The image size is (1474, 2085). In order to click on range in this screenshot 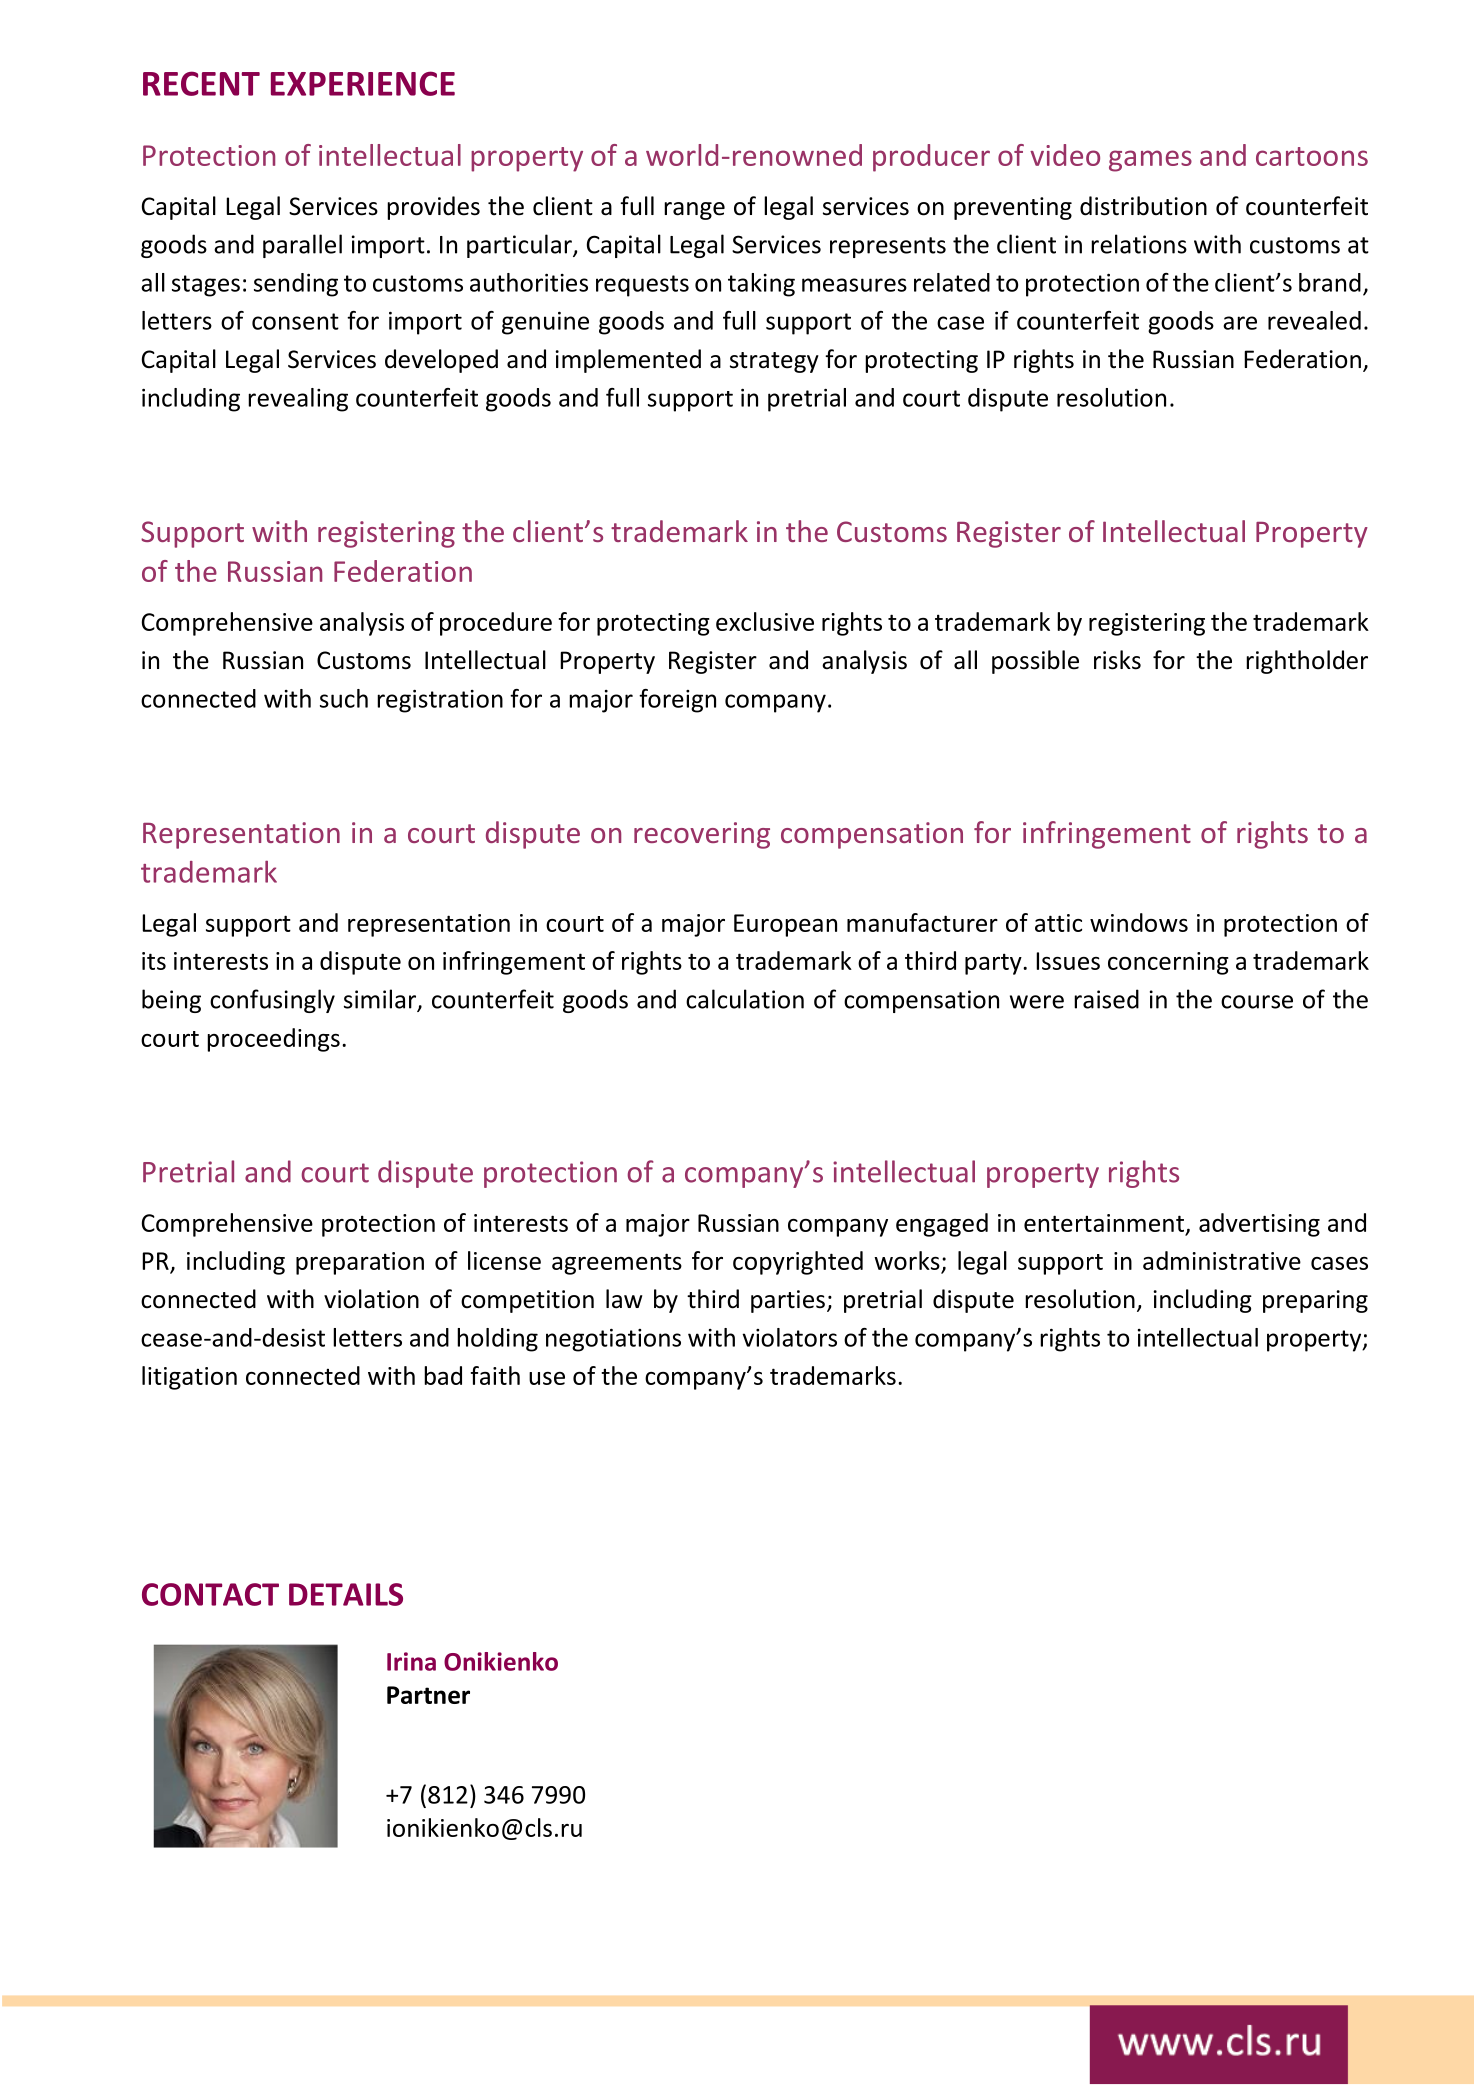, I will do `click(694, 211)`.
